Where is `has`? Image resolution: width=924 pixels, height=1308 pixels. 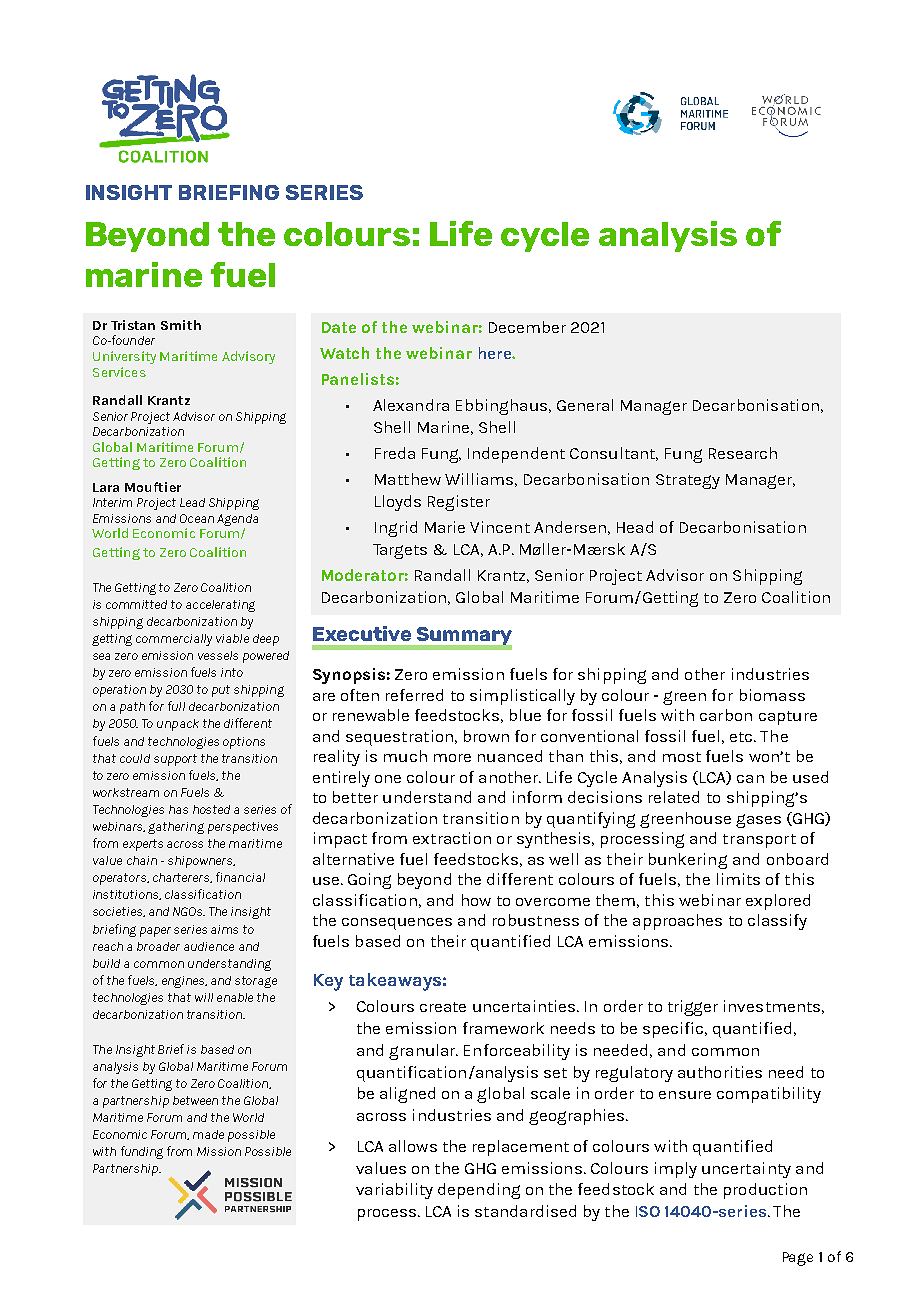 has is located at coordinates (178, 809).
